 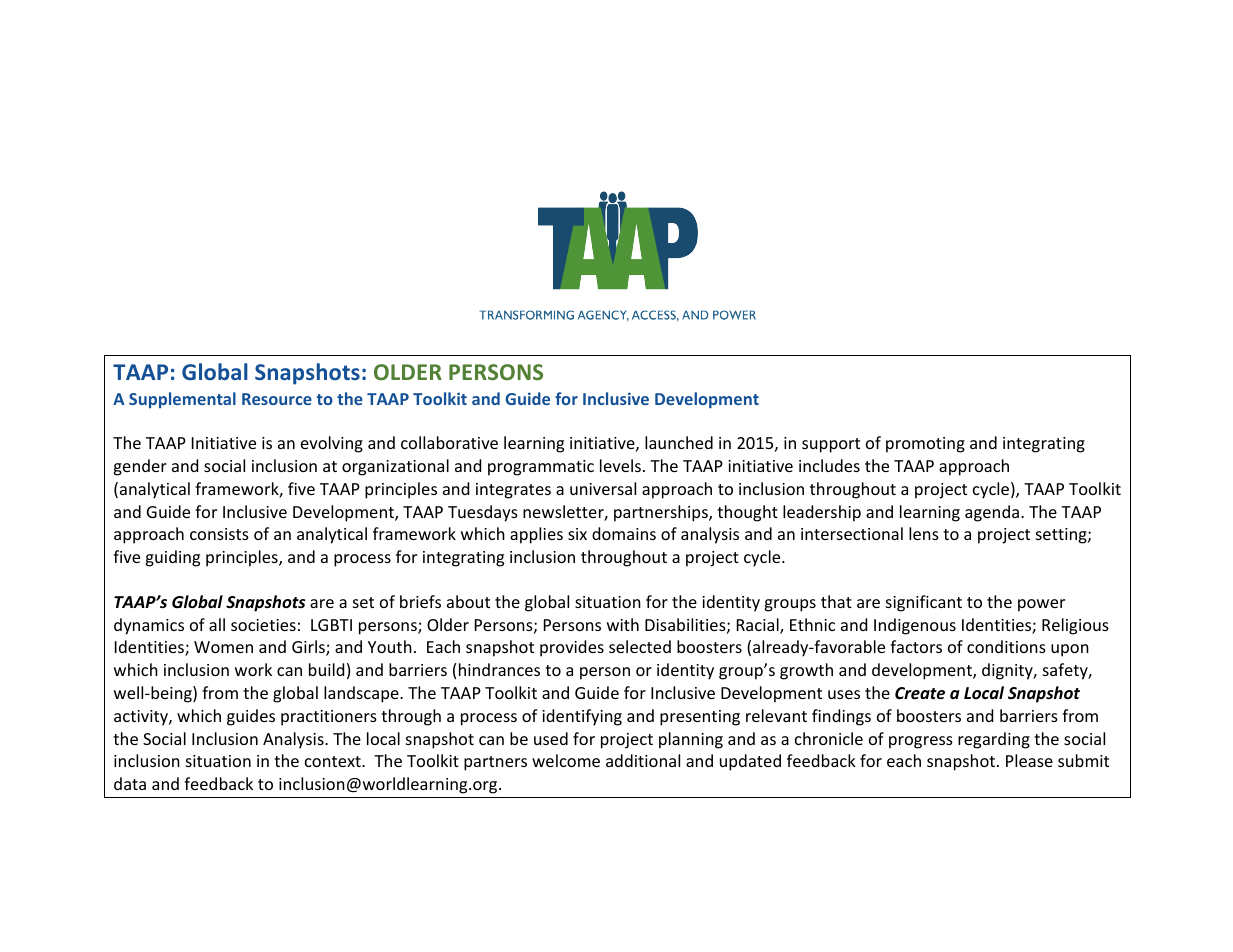 What do you see at coordinates (499, 669) in the screenshot?
I see `hindrances` at bounding box center [499, 669].
